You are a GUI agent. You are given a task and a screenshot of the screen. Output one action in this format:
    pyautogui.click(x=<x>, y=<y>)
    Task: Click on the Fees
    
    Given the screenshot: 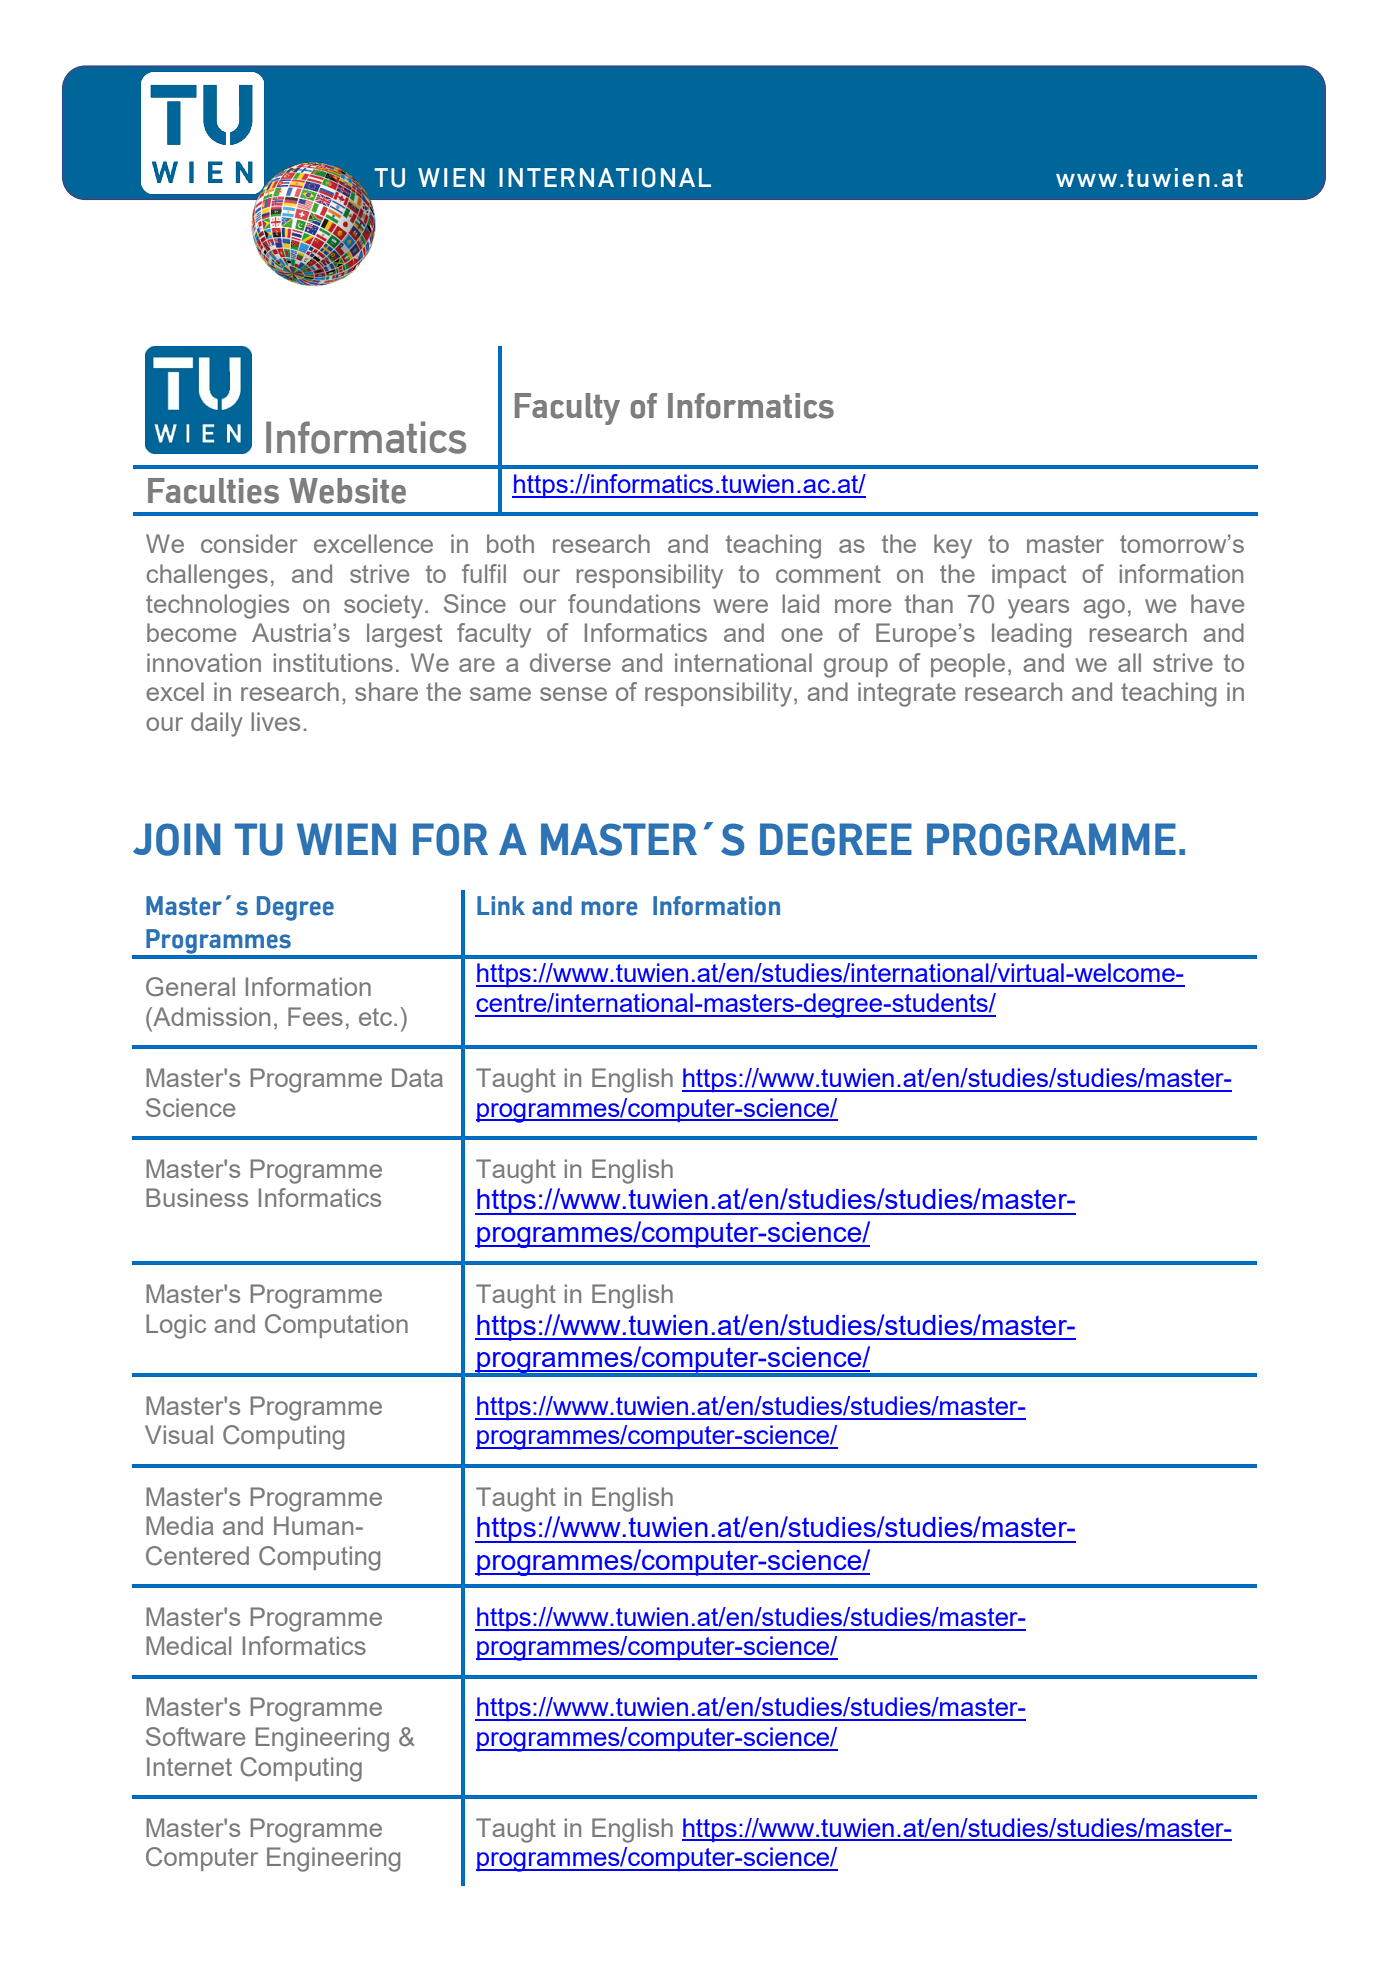 What is the action you would take?
    pyautogui.click(x=315, y=1016)
